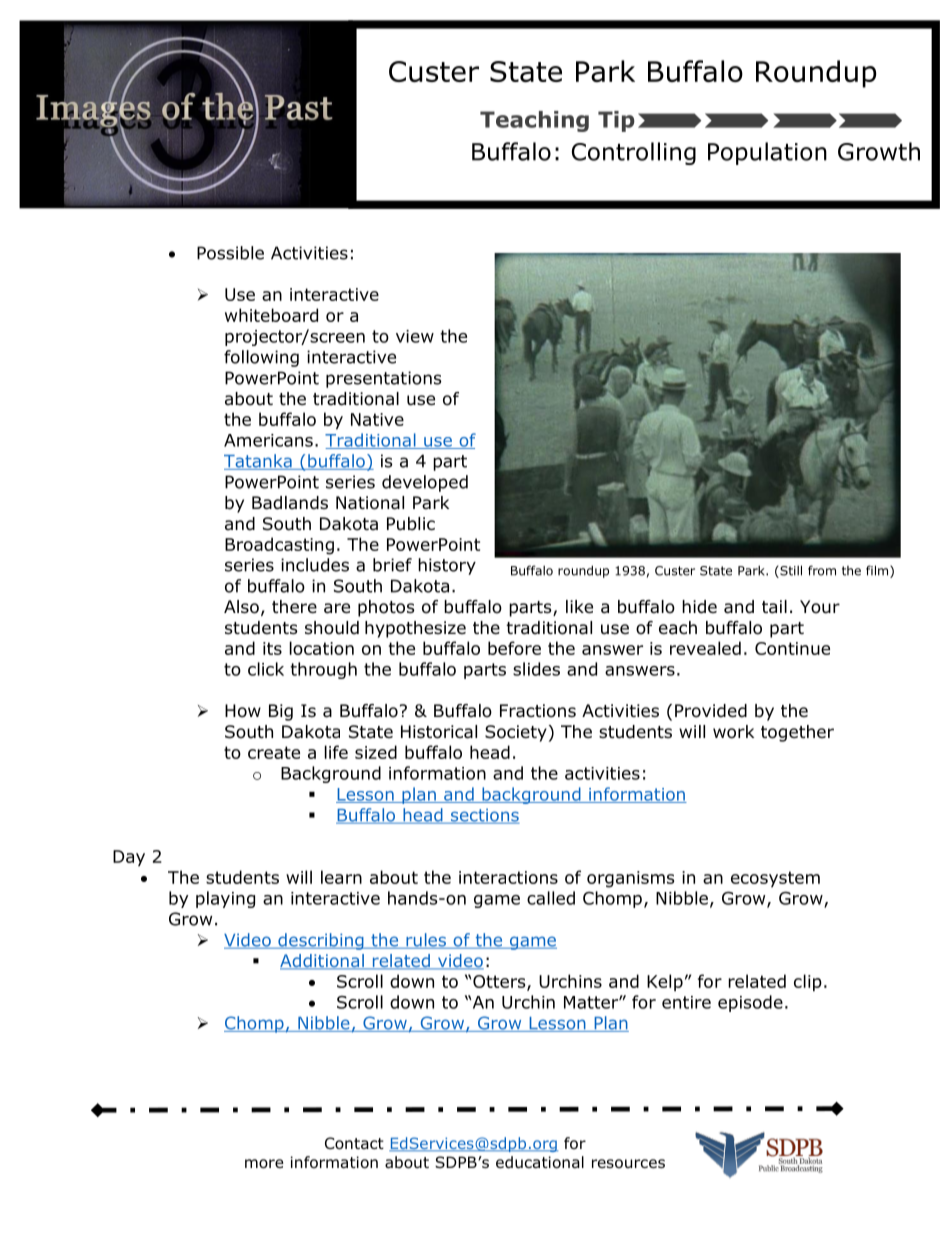 Image resolution: width=952 pixels, height=1233 pixels. What do you see at coordinates (261, 358) in the screenshot?
I see `following` at bounding box center [261, 358].
